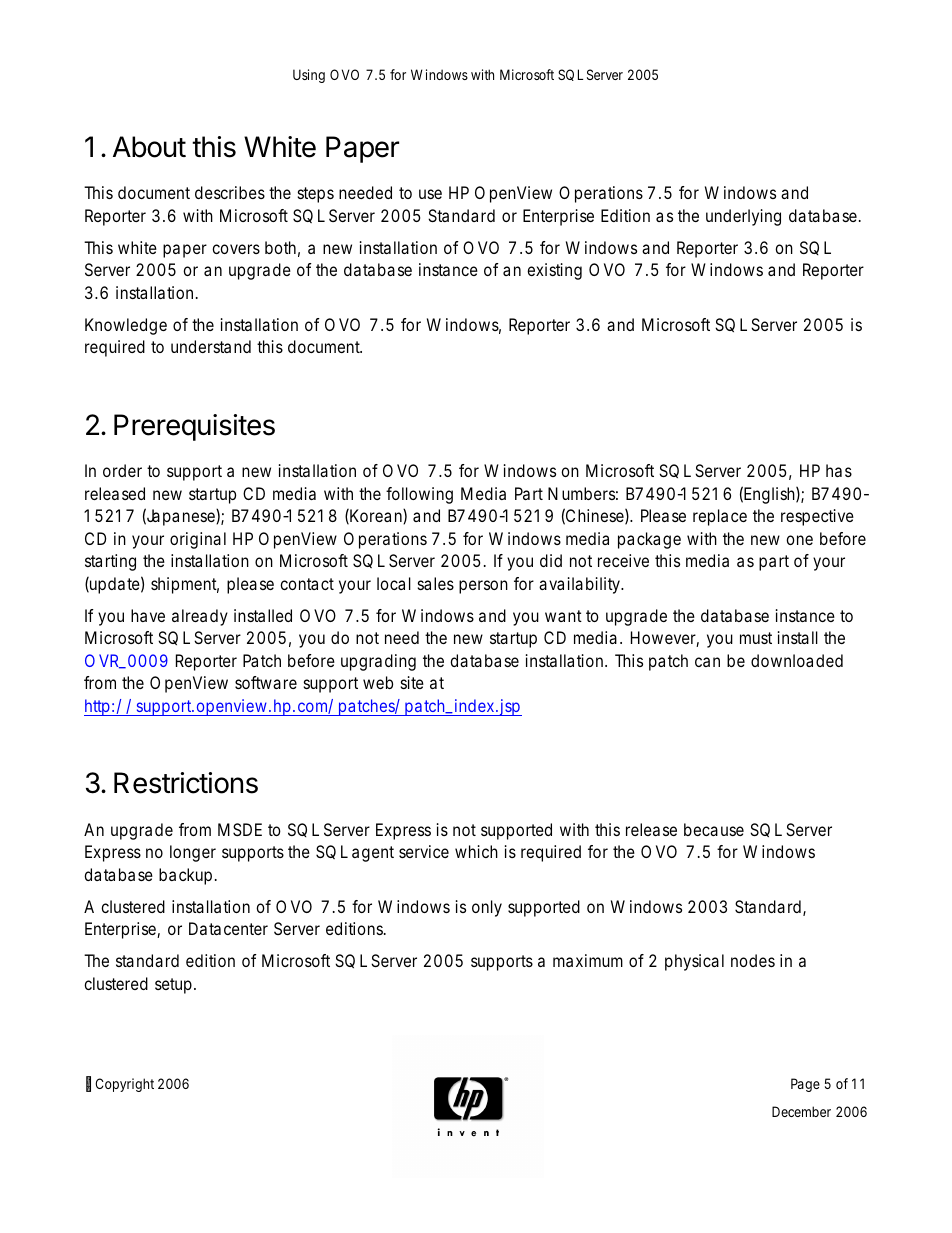  What do you see at coordinates (483, 587) in the image?
I see `person` at bounding box center [483, 587].
